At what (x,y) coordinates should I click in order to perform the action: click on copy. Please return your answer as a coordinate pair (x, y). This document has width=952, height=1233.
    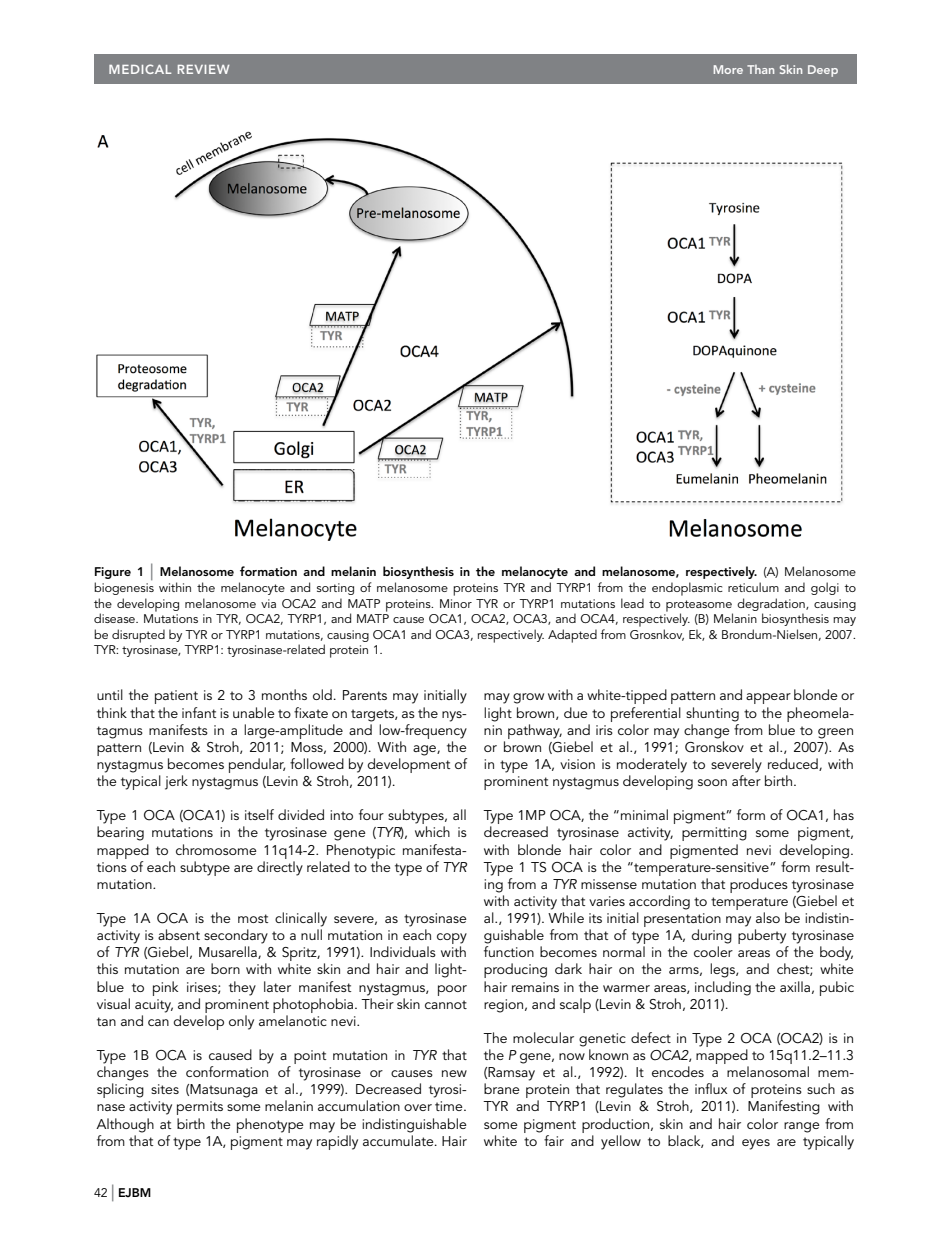
    Looking at the image, I should click on (452, 940).
